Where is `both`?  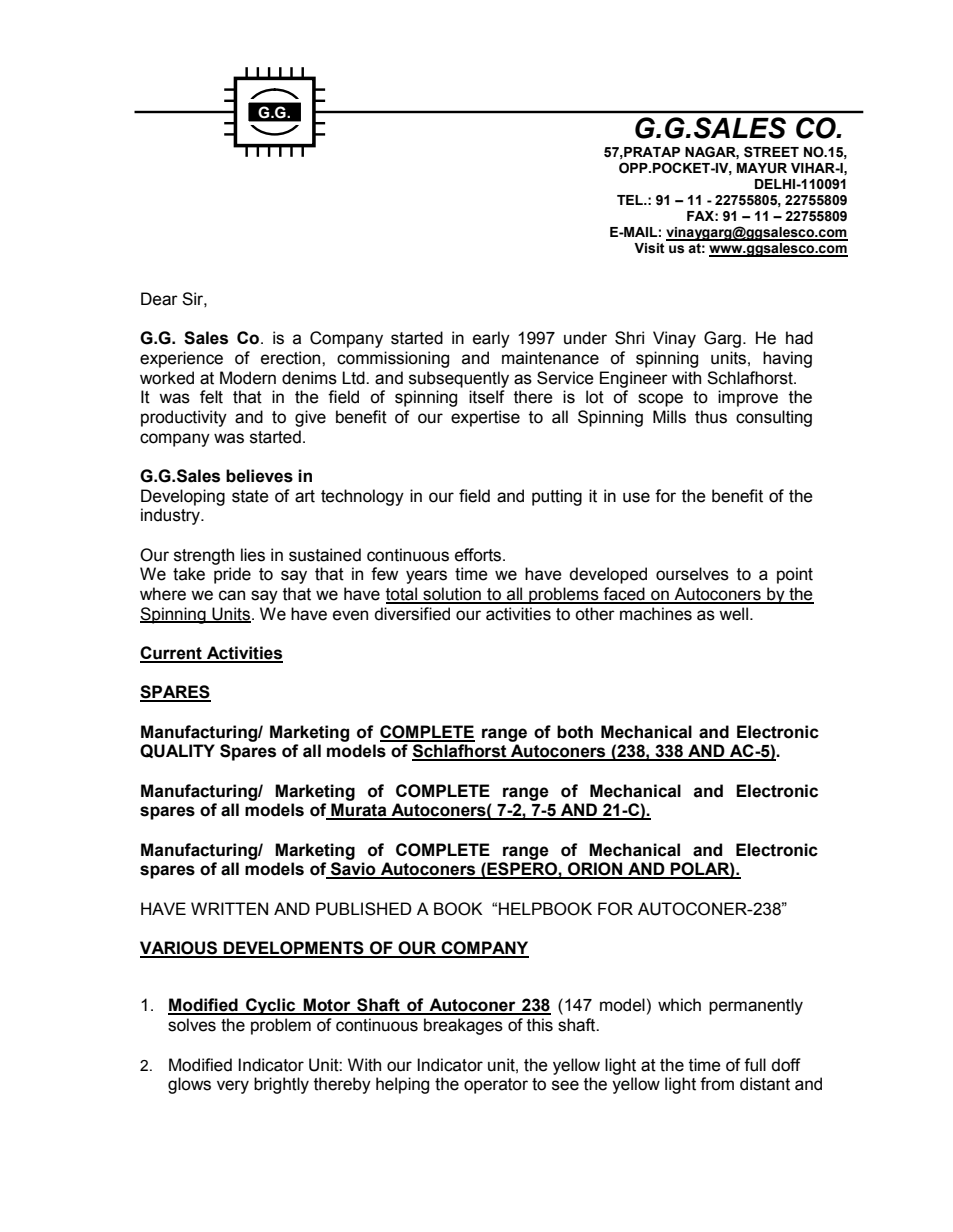 both is located at coordinates (575, 732).
